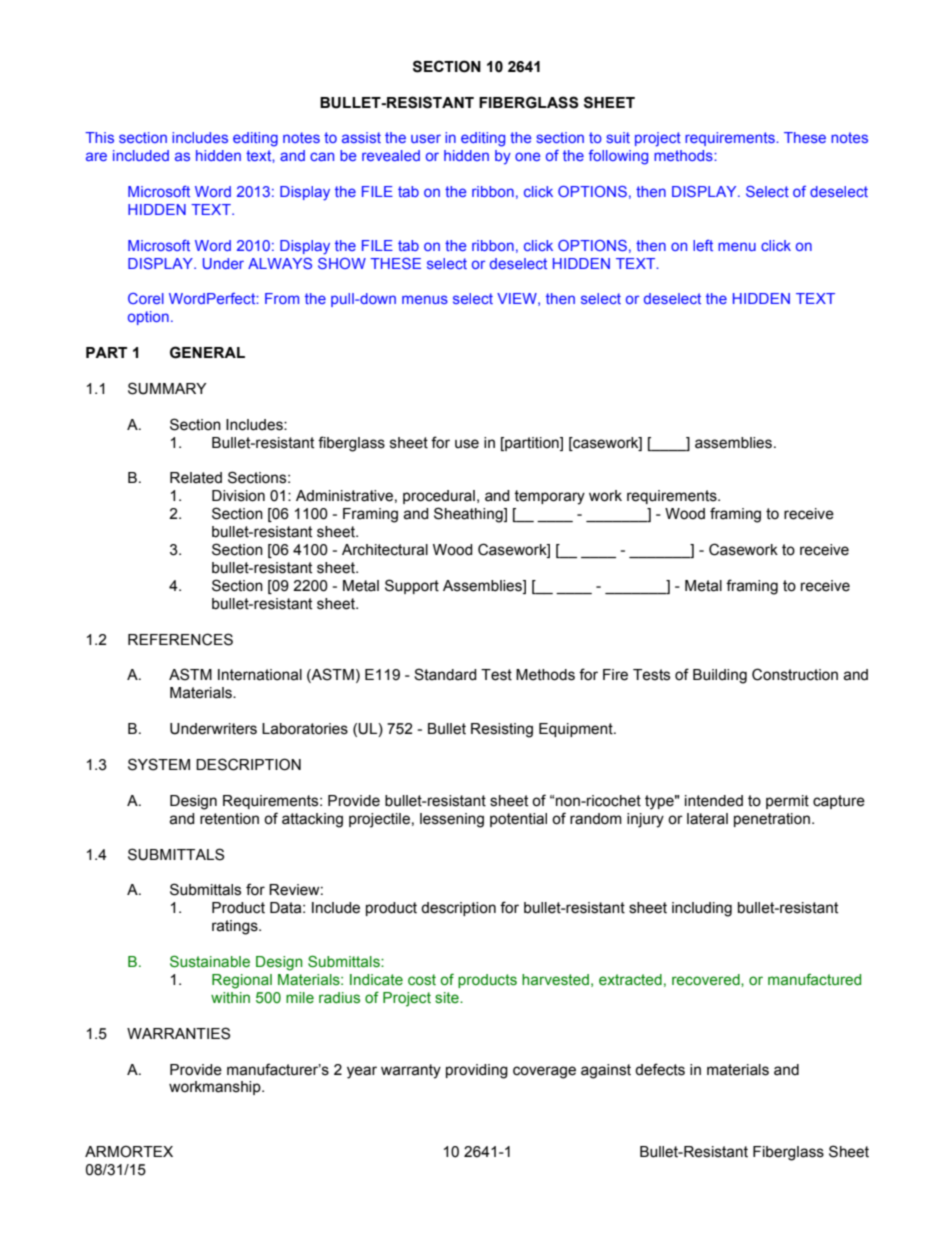  What do you see at coordinates (714, 801) in the screenshot?
I see `intended` at bounding box center [714, 801].
